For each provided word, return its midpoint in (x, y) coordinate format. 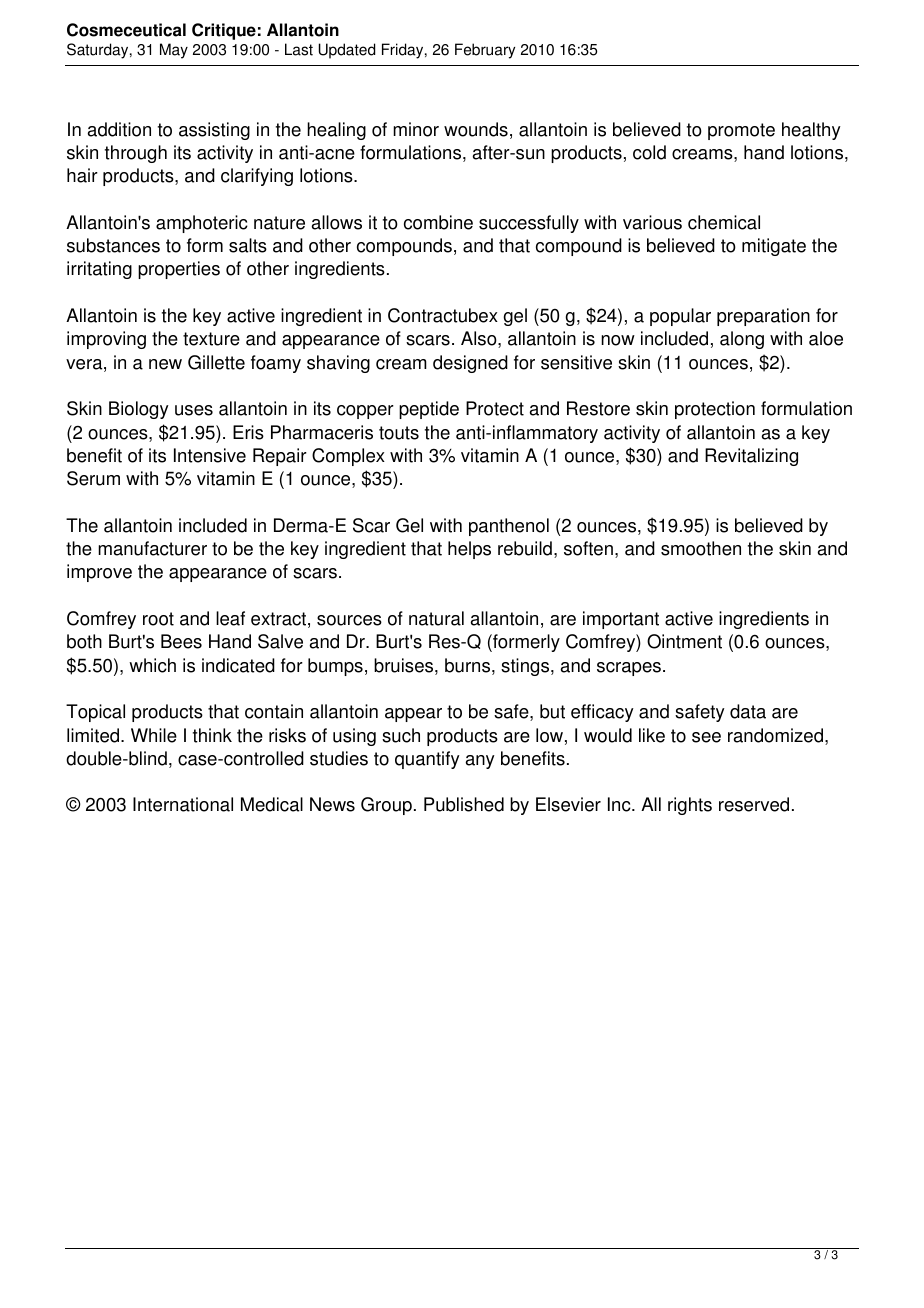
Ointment (684, 641)
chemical (724, 222)
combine (438, 222)
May (174, 51)
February (485, 51)
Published (464, 804)
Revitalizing (751, 457)
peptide (429, 410)
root (158, 619)
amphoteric (202, 224)
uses (194, 410)
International (183, 804)
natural (436, 618)
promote (741, 131)
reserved (754, 804)
